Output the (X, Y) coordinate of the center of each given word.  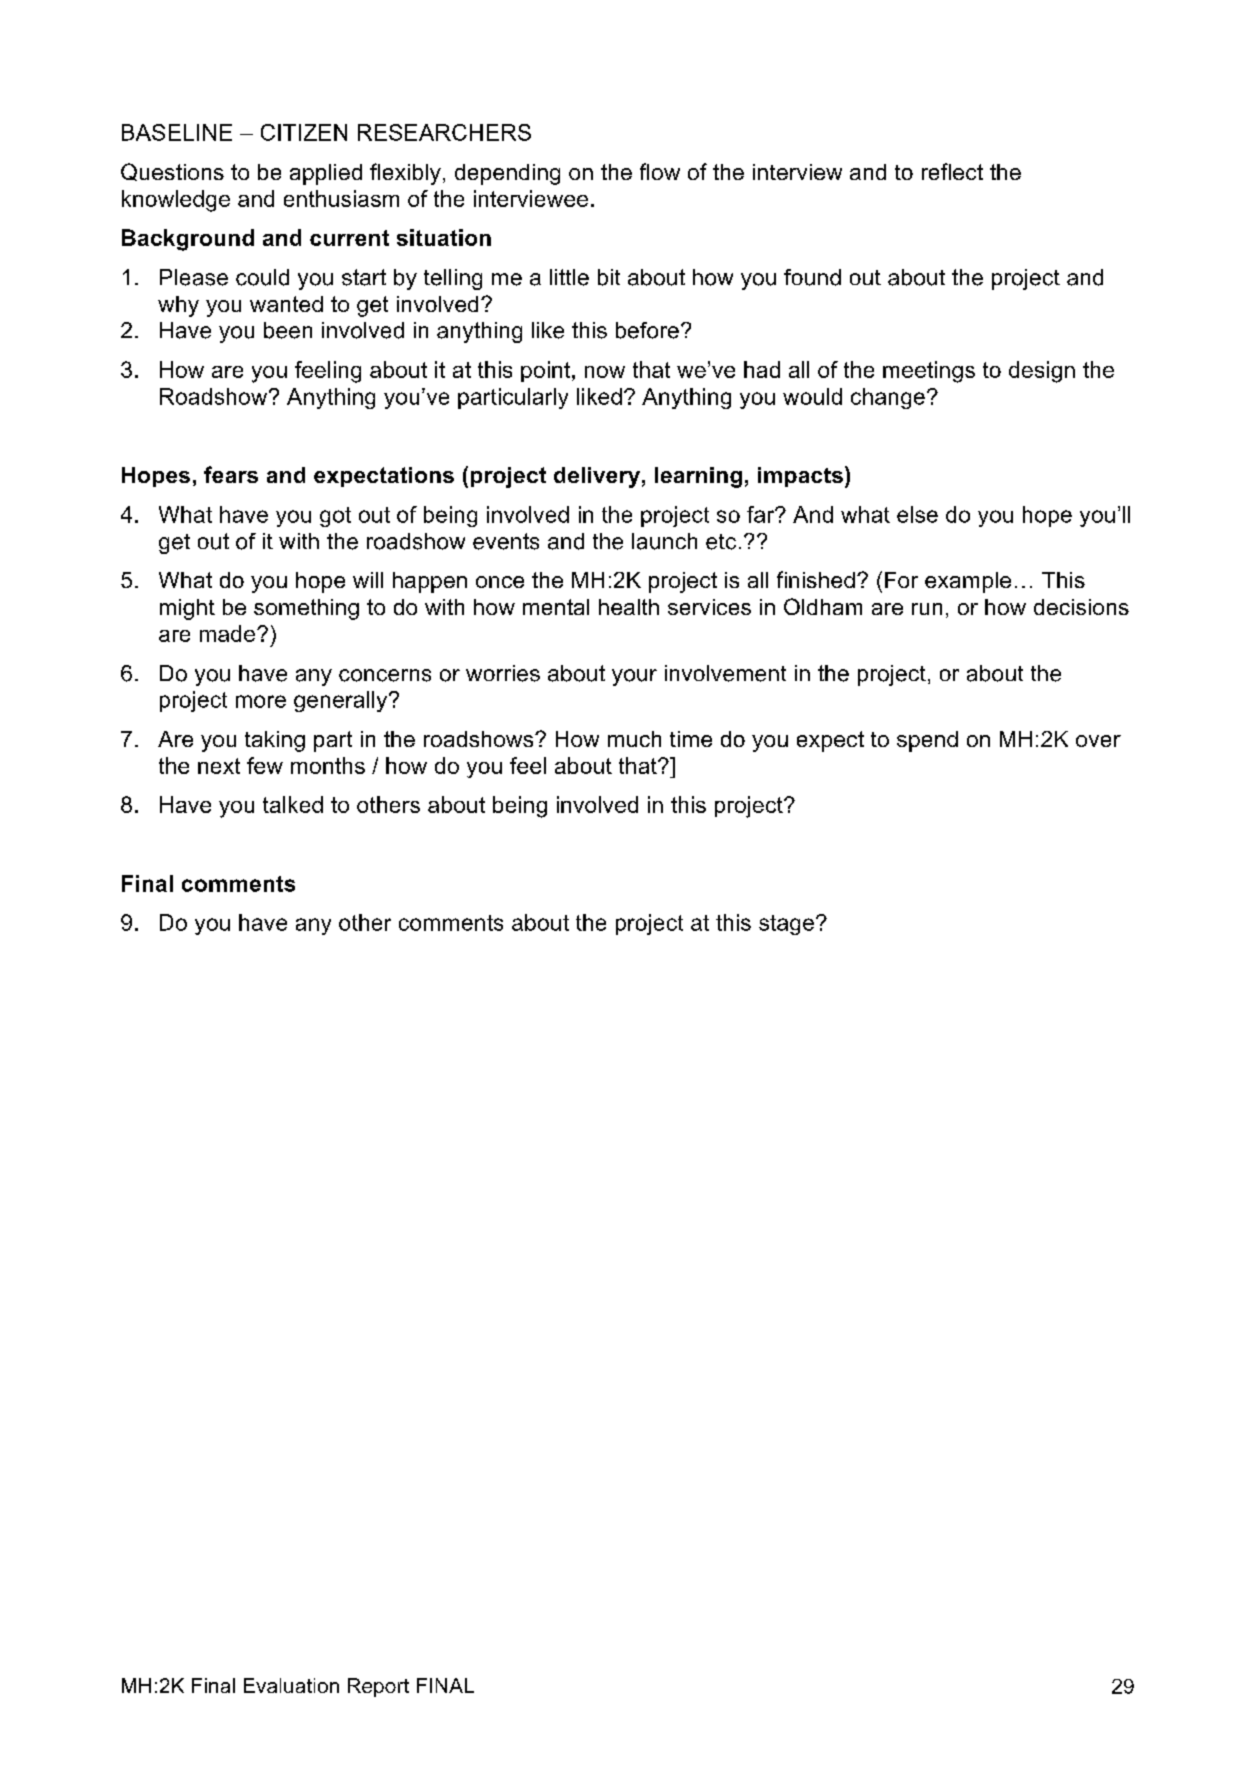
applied (326, 174)
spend (927, 741)
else (917, 514)
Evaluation (291, 1685)
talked (293, 804)
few (265, 765)
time (691, 739)
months (328, 765)
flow (660, 171)
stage (786, 925)
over (1098, 741)
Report (378, 1687)
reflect (952, 171)
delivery (597, 477)
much (634, 739)
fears (231, 474)
